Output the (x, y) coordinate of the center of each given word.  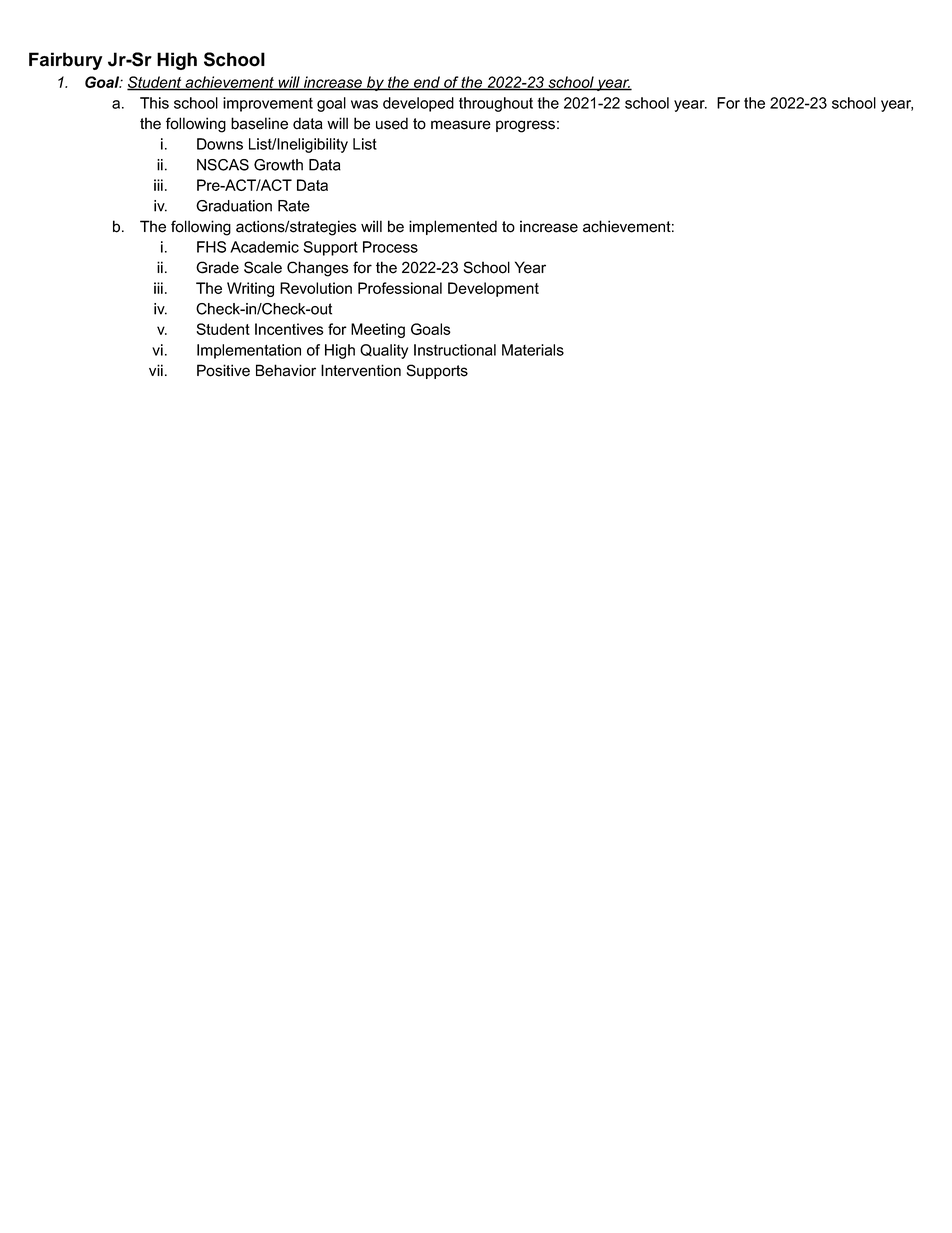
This (154, 103)
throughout (496, 104)
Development (493, 289)
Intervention (361, 370)
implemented (453, 227)
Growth (278, 165)
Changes (318, 269)
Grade (217, 267)
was (364, 104)
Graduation (234, 206)
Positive (223, 370)
